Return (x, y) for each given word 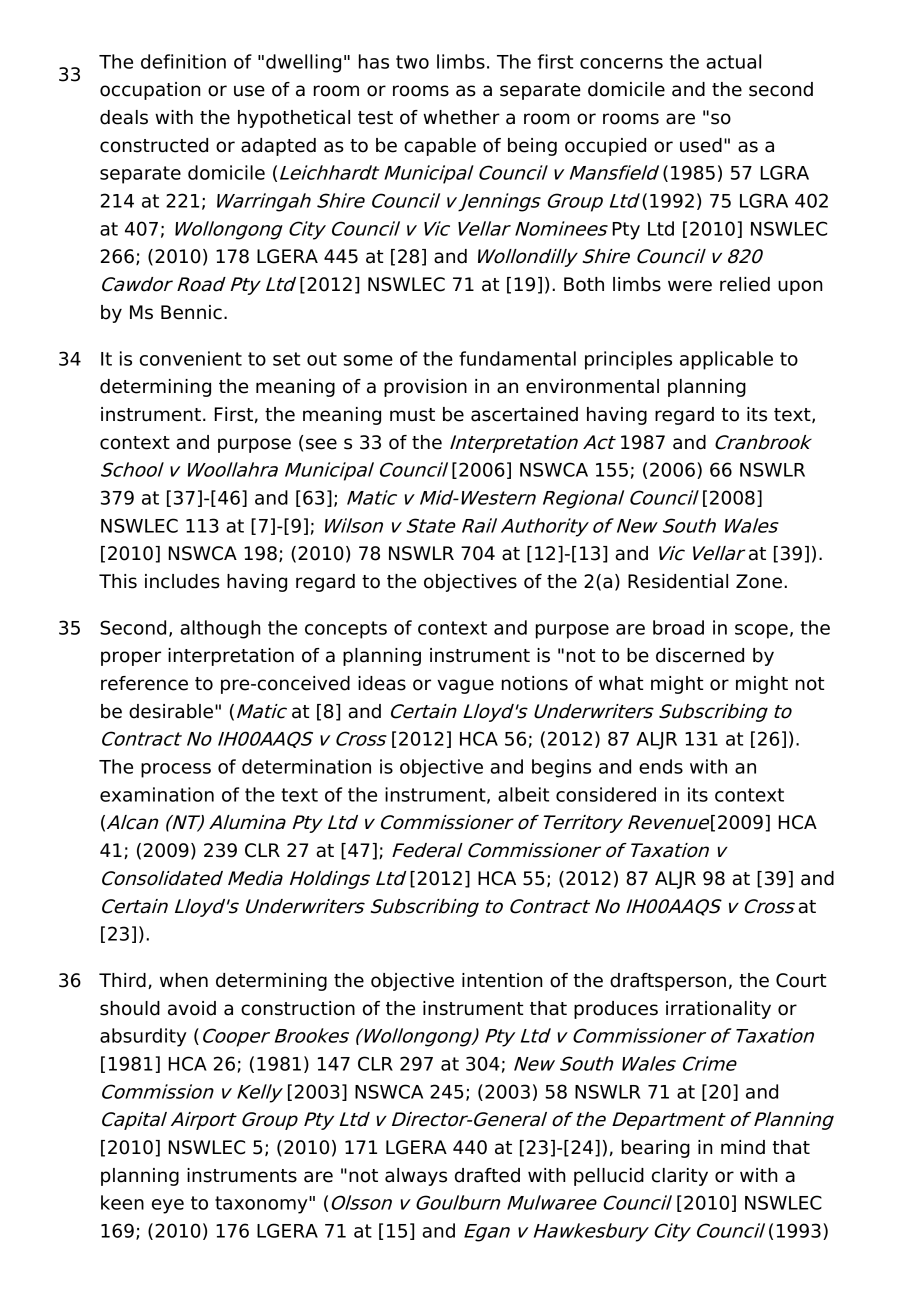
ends (661, 766)
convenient (191, 358)
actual (733, 61)
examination (157, 794)
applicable (726, 360)
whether (461, 117)
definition (183, 61)
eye (168, 1206)
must (412, 415)
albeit (523, 794)
